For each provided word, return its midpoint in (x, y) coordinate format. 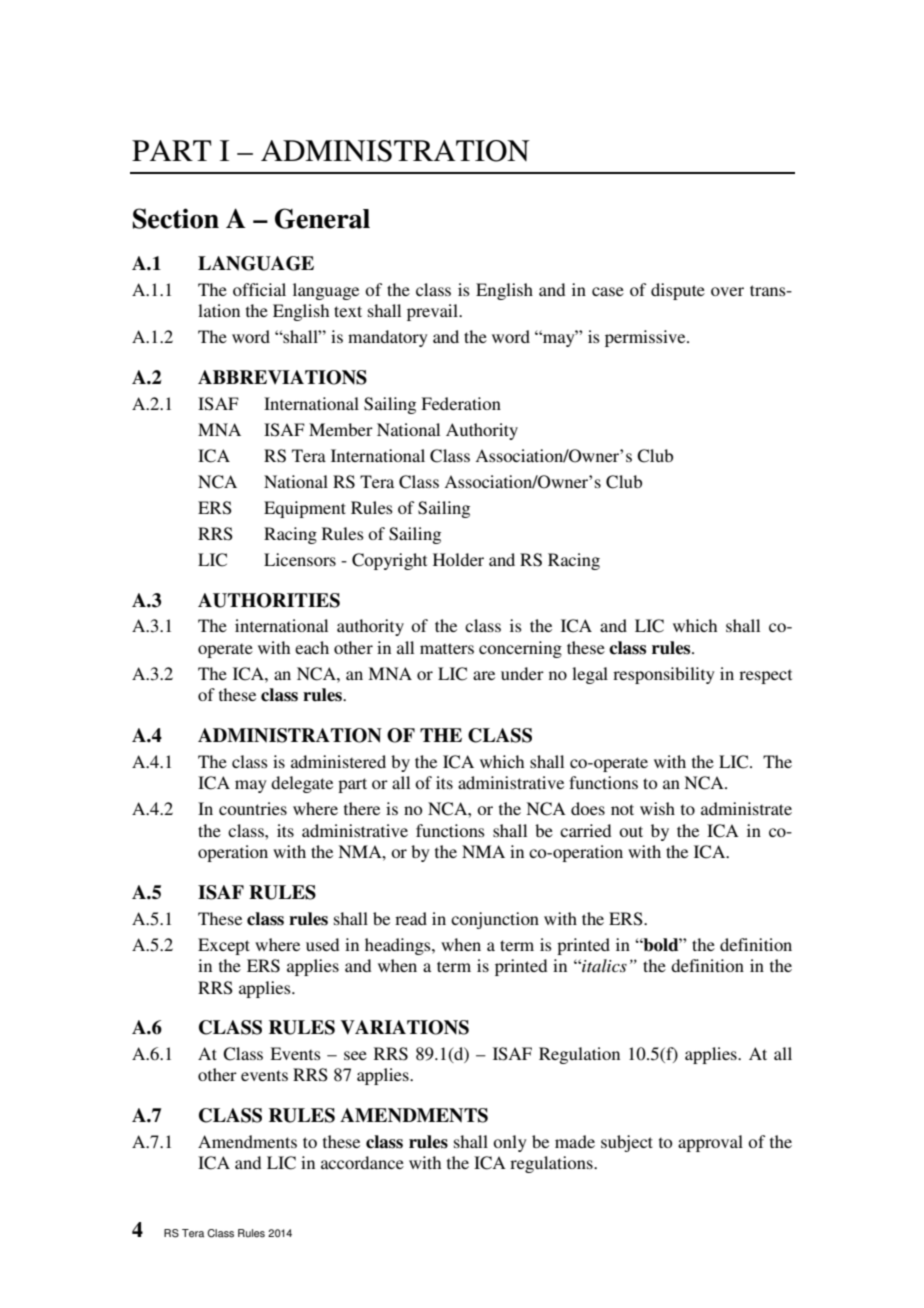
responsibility (664, 675)
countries (253, 808)
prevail (433, 312)
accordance (362, 1162)
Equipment (305, 509)
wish (657, 808)
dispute (678, 291)
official (259, 289)
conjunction (495, 920)
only (510, 1143)
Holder (458, 559)
